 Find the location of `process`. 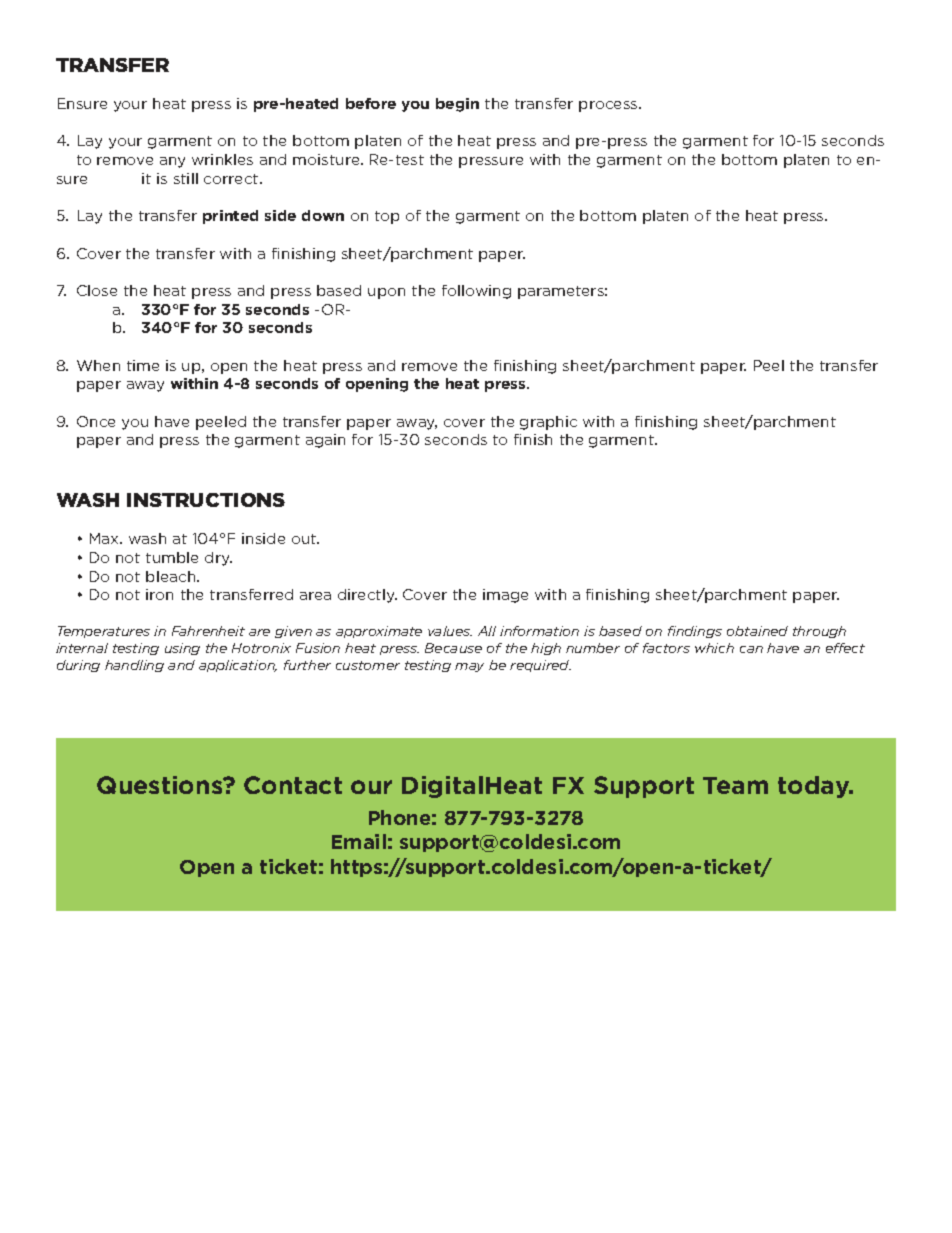

process is located at coordinates (609, 106).
